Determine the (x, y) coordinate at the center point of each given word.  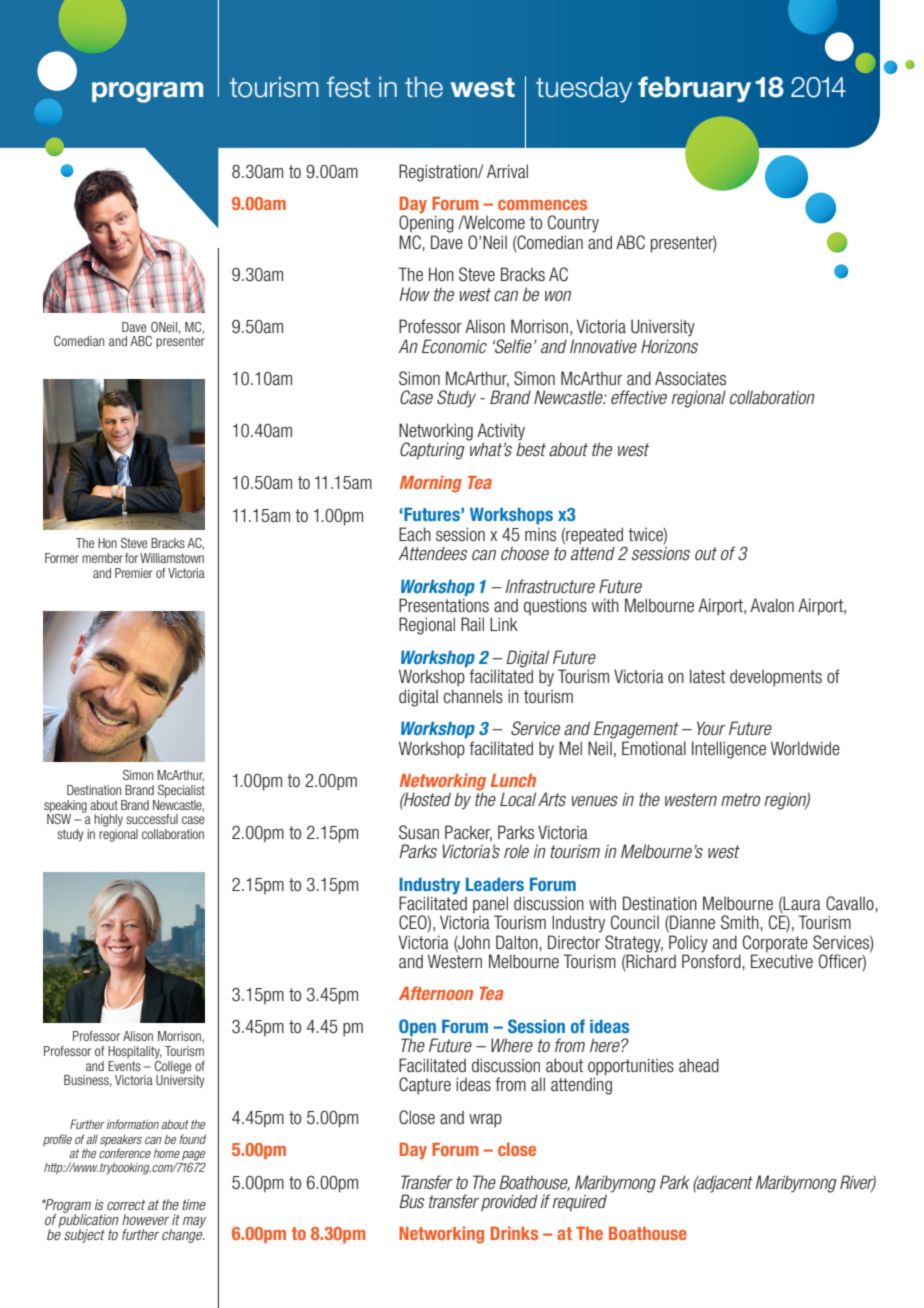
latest (707, 676)
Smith (740, 922)
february (694, 89)
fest (348, 87)
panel (490, 906)
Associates (690, 378)
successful (152, 819)
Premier (134, 573)
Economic (454, 346)
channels (473, 696)
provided (509, 1202)
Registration (439, 173)
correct (126, 1205)
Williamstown (172, 558)
